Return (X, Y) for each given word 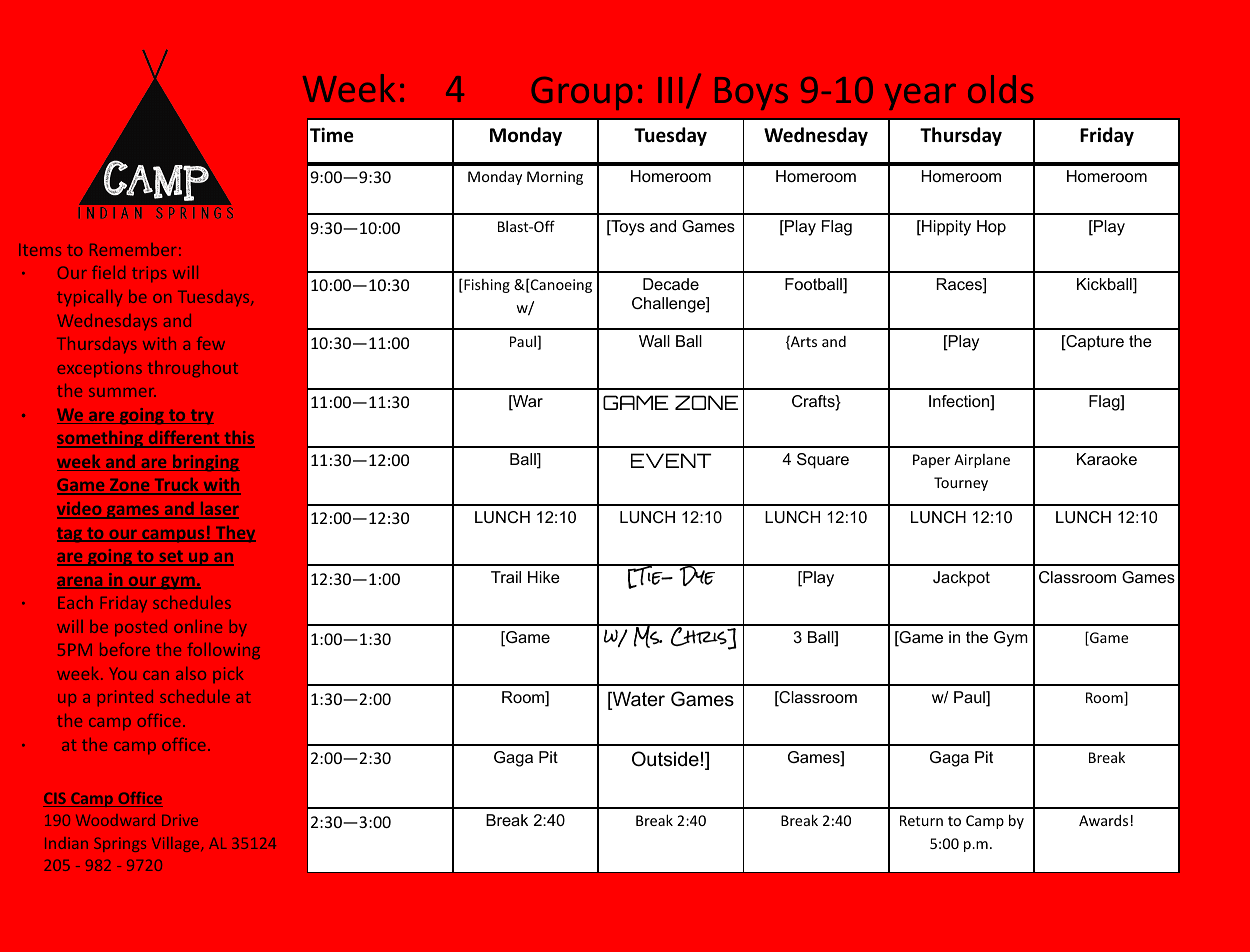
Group (581, 93)
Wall (654, 341)
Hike (544, 577)
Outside (665, 759)
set (171, 557)
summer (122, 392)
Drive (180, 820)
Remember (133, 249)
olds (1000, 89)
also (191, 673)
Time (332, 135)
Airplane (982, 461)
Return (921, 820)
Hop (991, 228)
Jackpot (961, 579)
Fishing (486, 286)
